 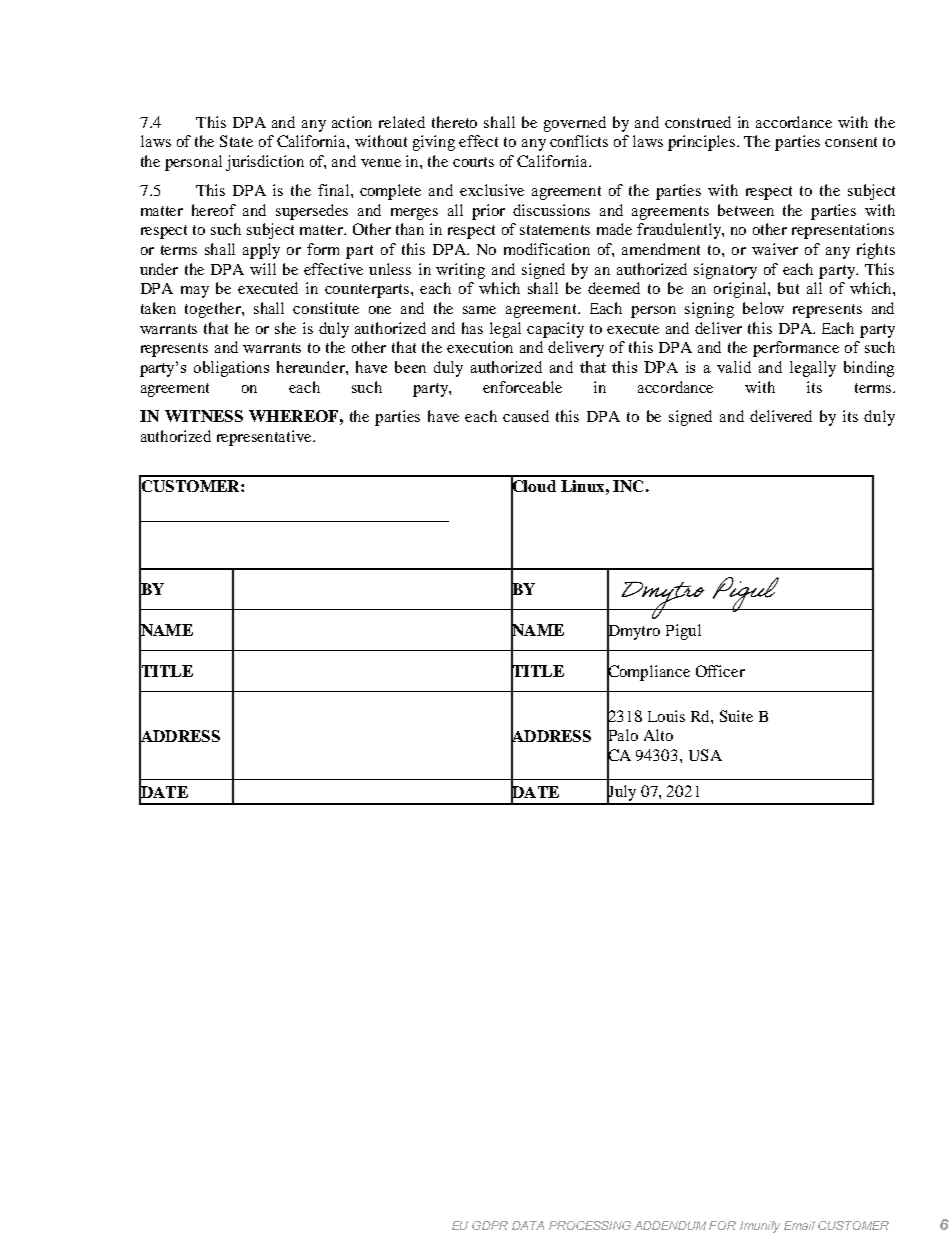 What do you see at coordinates (528, 1225) in the screenshot?
I see `DATA` at bounding box center [528, 1225].
